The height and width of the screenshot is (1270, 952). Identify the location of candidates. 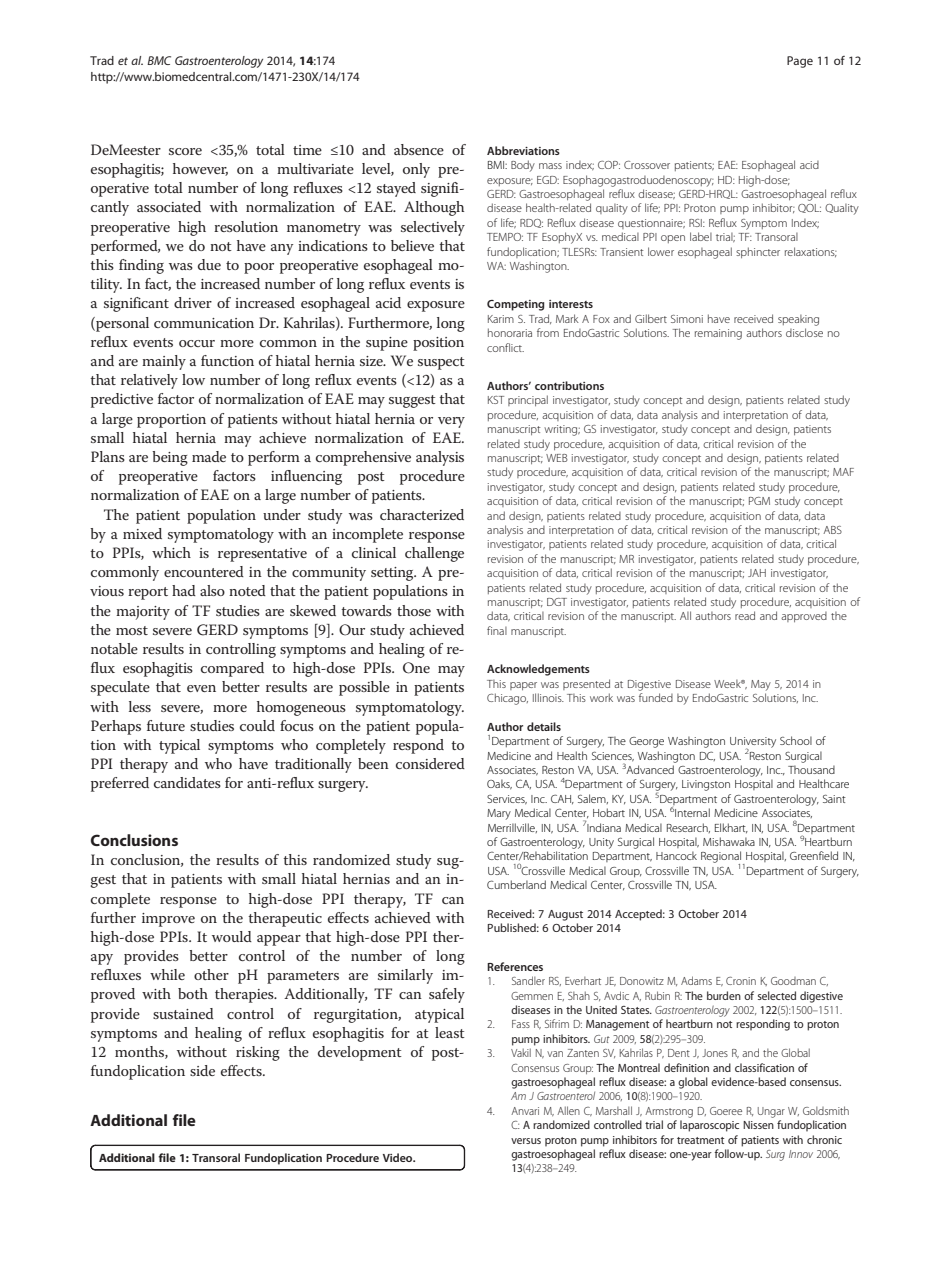
(187, 782).
